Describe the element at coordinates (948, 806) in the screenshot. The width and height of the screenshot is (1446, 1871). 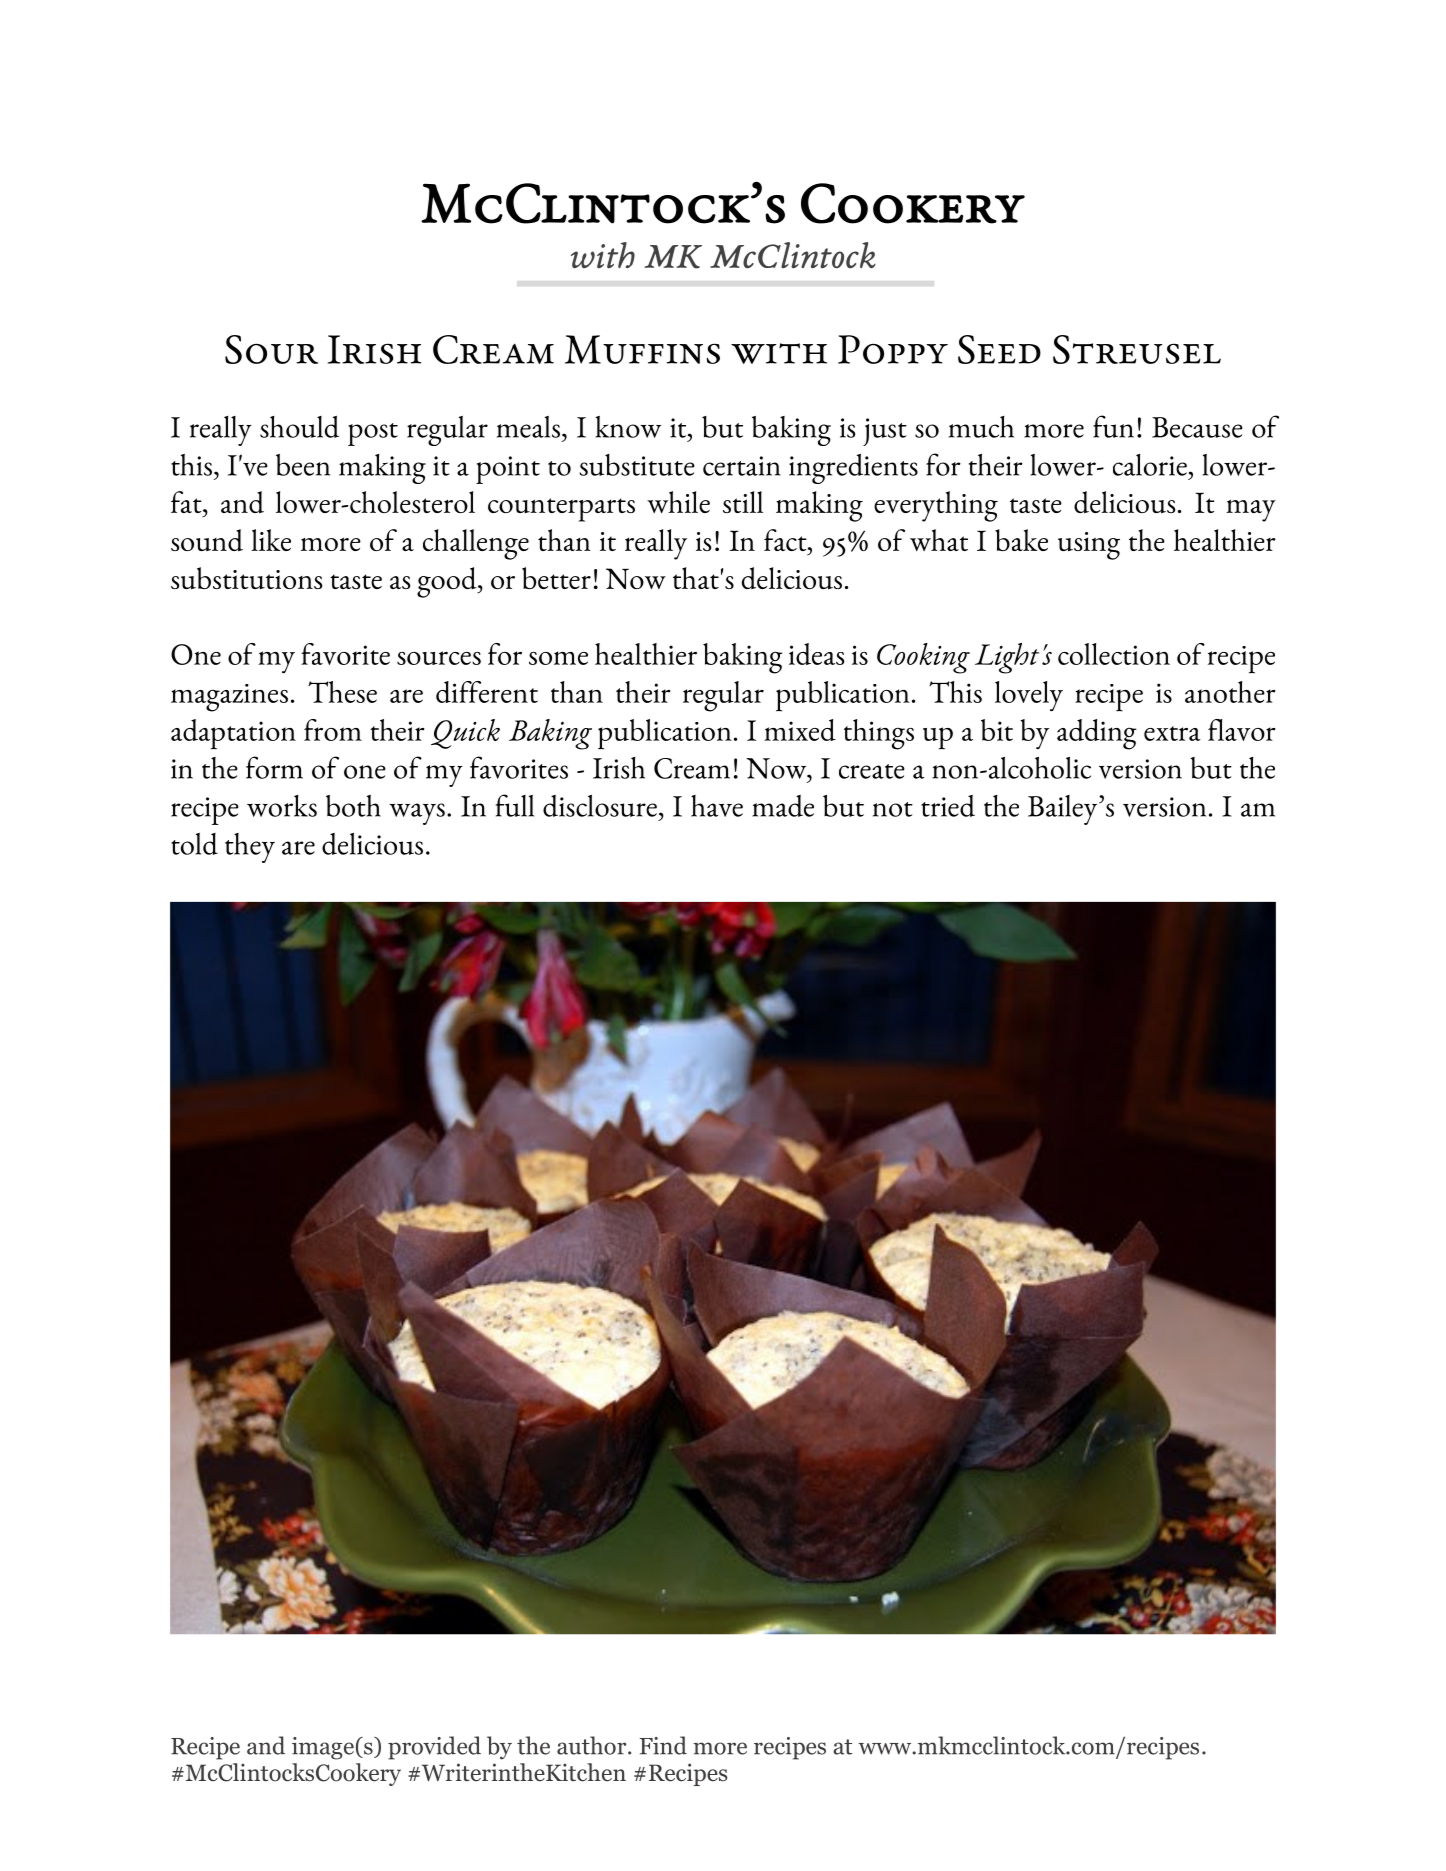
I see `tried` at that location.
